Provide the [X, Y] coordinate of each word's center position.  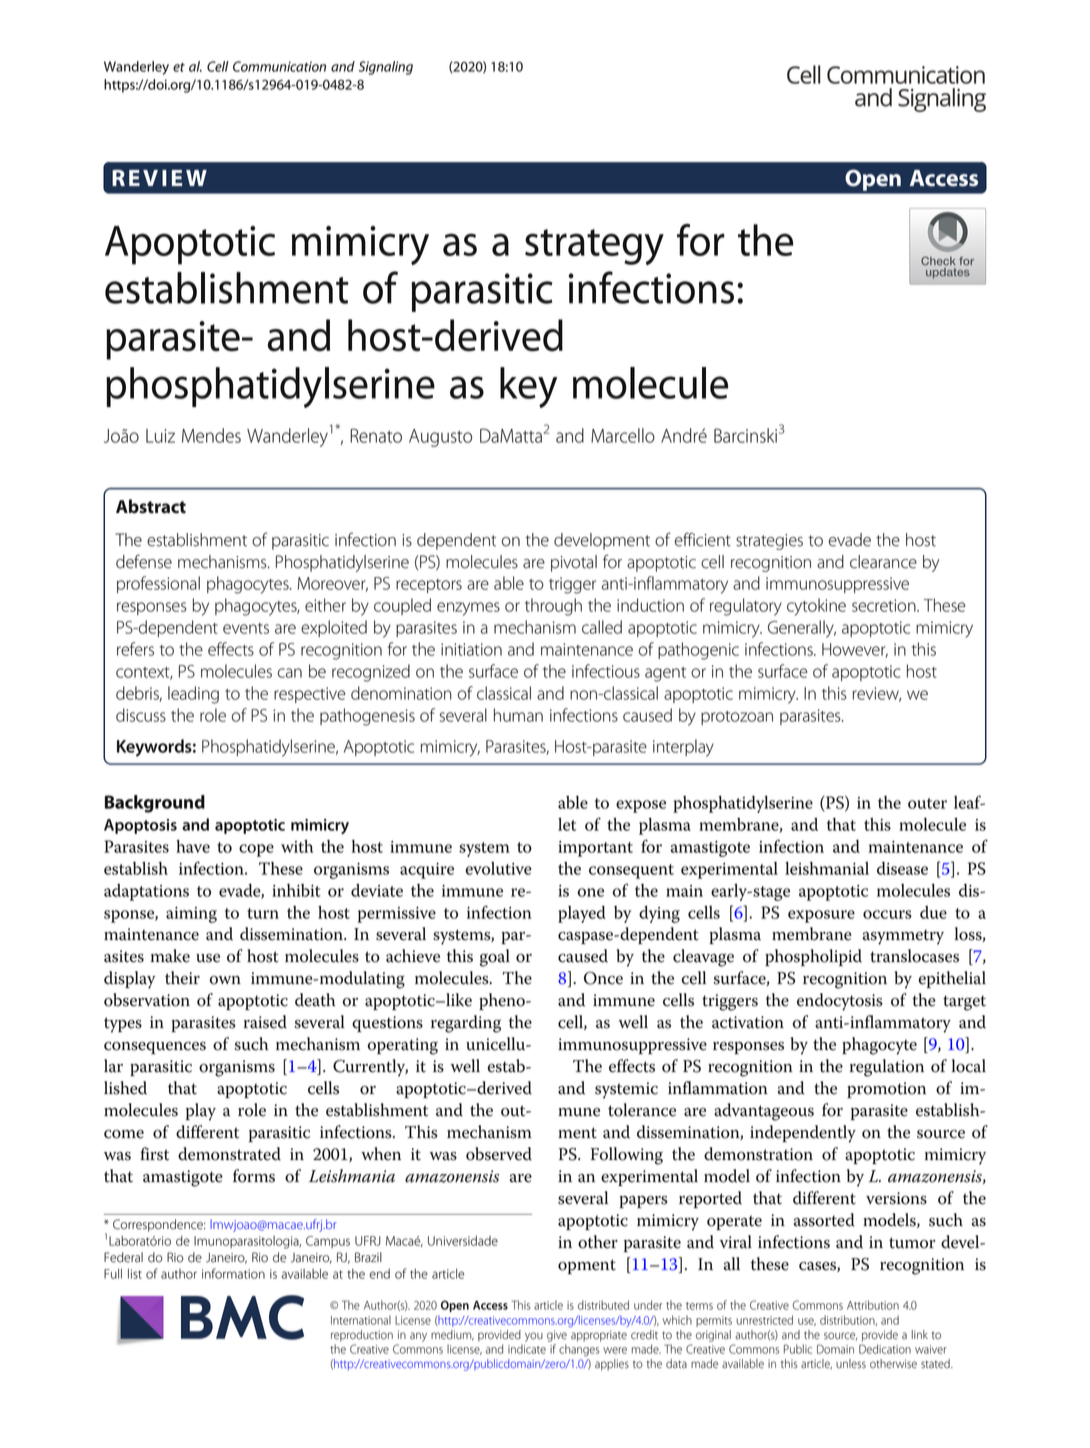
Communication [279, 66]
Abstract [151, 506]
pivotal [574, 563]
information [233, 1273]
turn [263, 913]
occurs [887, 914]
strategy [594, 247]
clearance [883, 562]
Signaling [386, 68]
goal [495, 958]
